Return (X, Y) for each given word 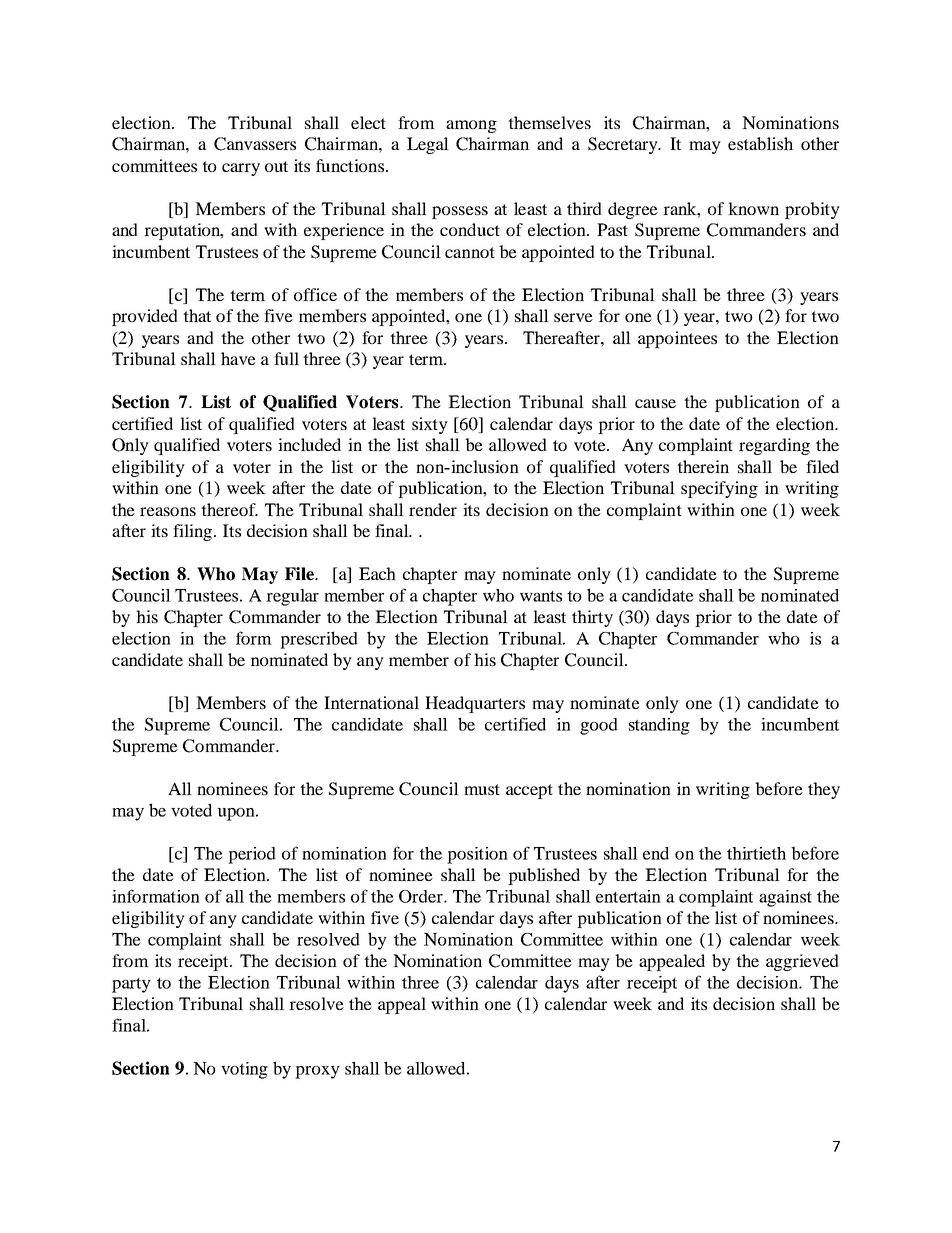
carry (241, 169)
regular (292, 597)
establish (760, 143)
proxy (317, 1072)
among (471, 126)
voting (244, 1070)
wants (541, 596)
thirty (592, 618)
